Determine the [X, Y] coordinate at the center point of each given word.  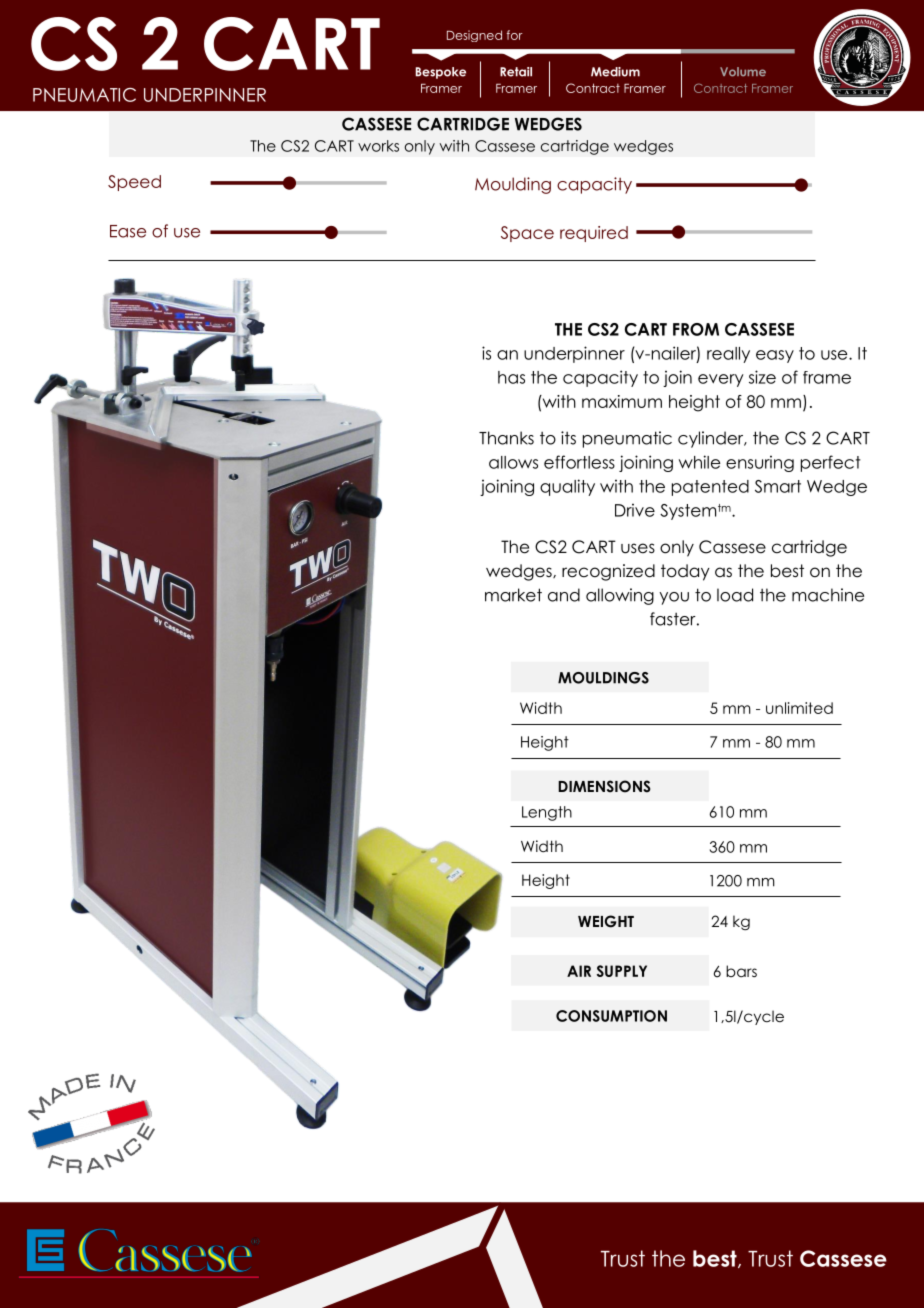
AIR [579, 971]
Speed [134, 183]
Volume [743, 72]
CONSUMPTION [611, 1016]
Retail [516, 72]
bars [741, 971]
